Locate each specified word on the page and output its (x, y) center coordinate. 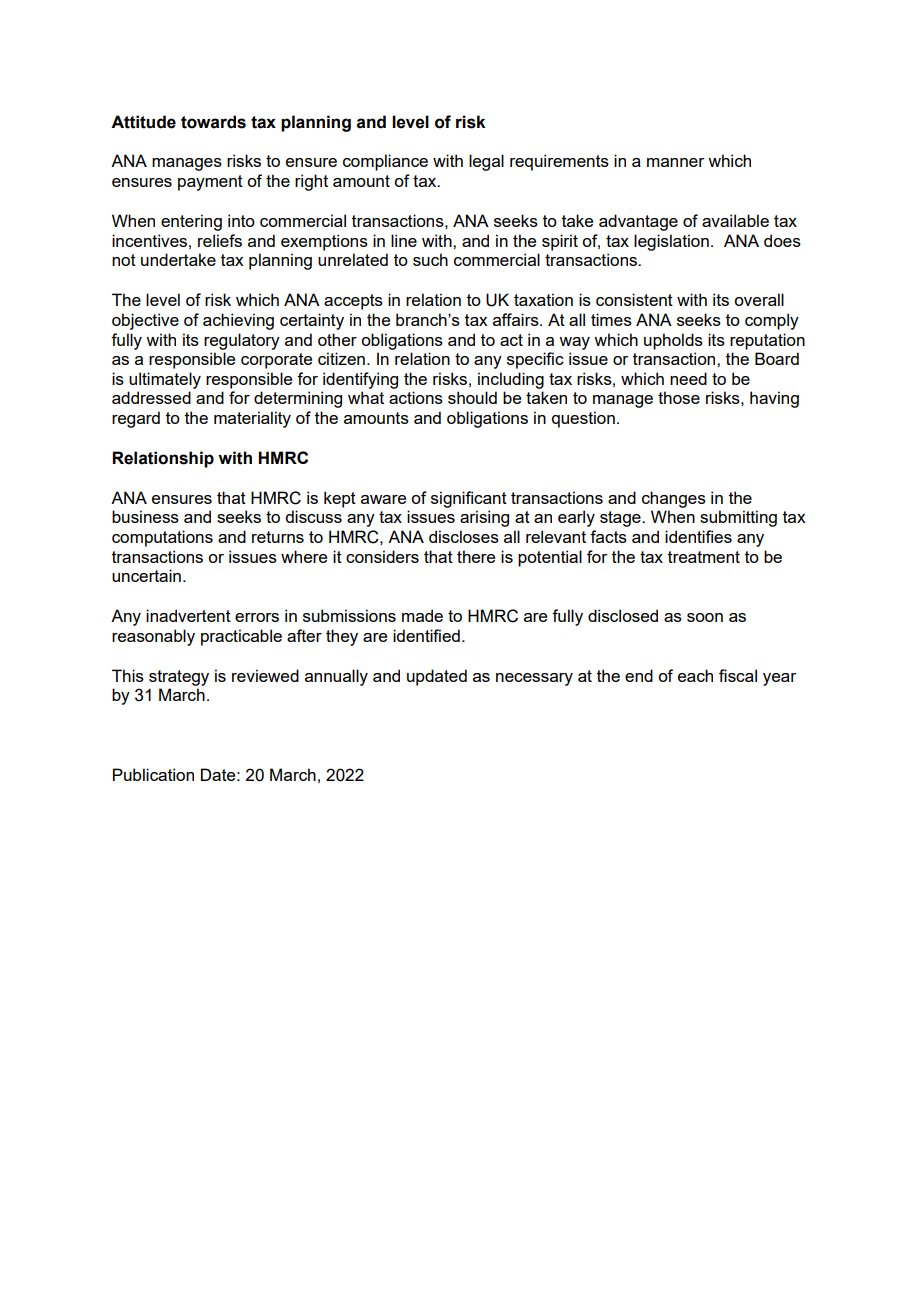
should (472, 397)
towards (213, 122)
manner (675, 162)
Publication (153, 774)
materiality (252, 419)
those (679, 397)
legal (486, 162)
